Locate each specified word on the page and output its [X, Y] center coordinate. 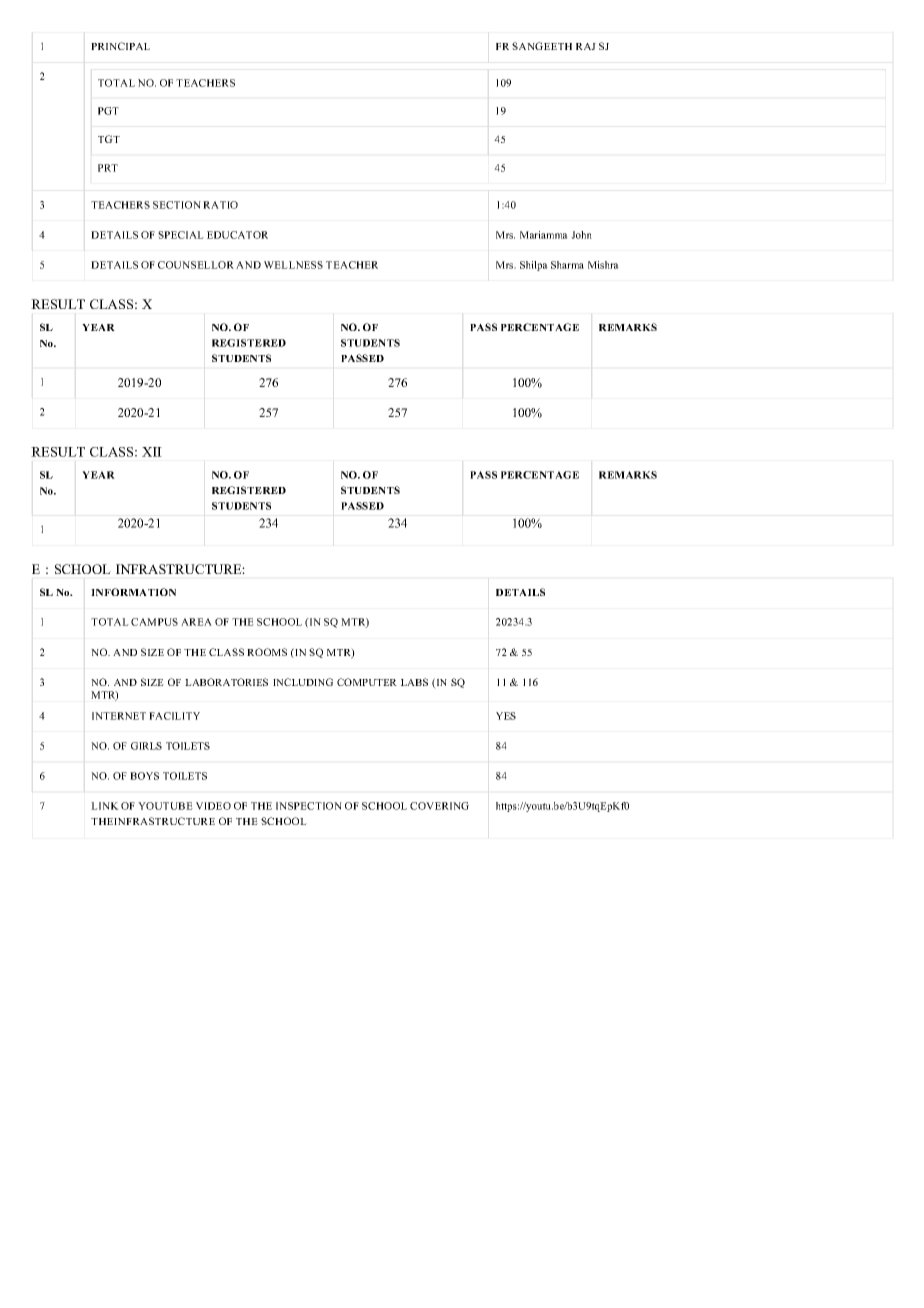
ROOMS [267, 652]
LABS [414, 682]
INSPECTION [309, 806]
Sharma [567, 265]
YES [506, 716]
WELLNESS [293, 265]
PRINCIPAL [120, 46]
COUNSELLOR [196, 265]
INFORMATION [133, 592]
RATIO [220, 205]
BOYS [144, 776]
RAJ [586, 46]
